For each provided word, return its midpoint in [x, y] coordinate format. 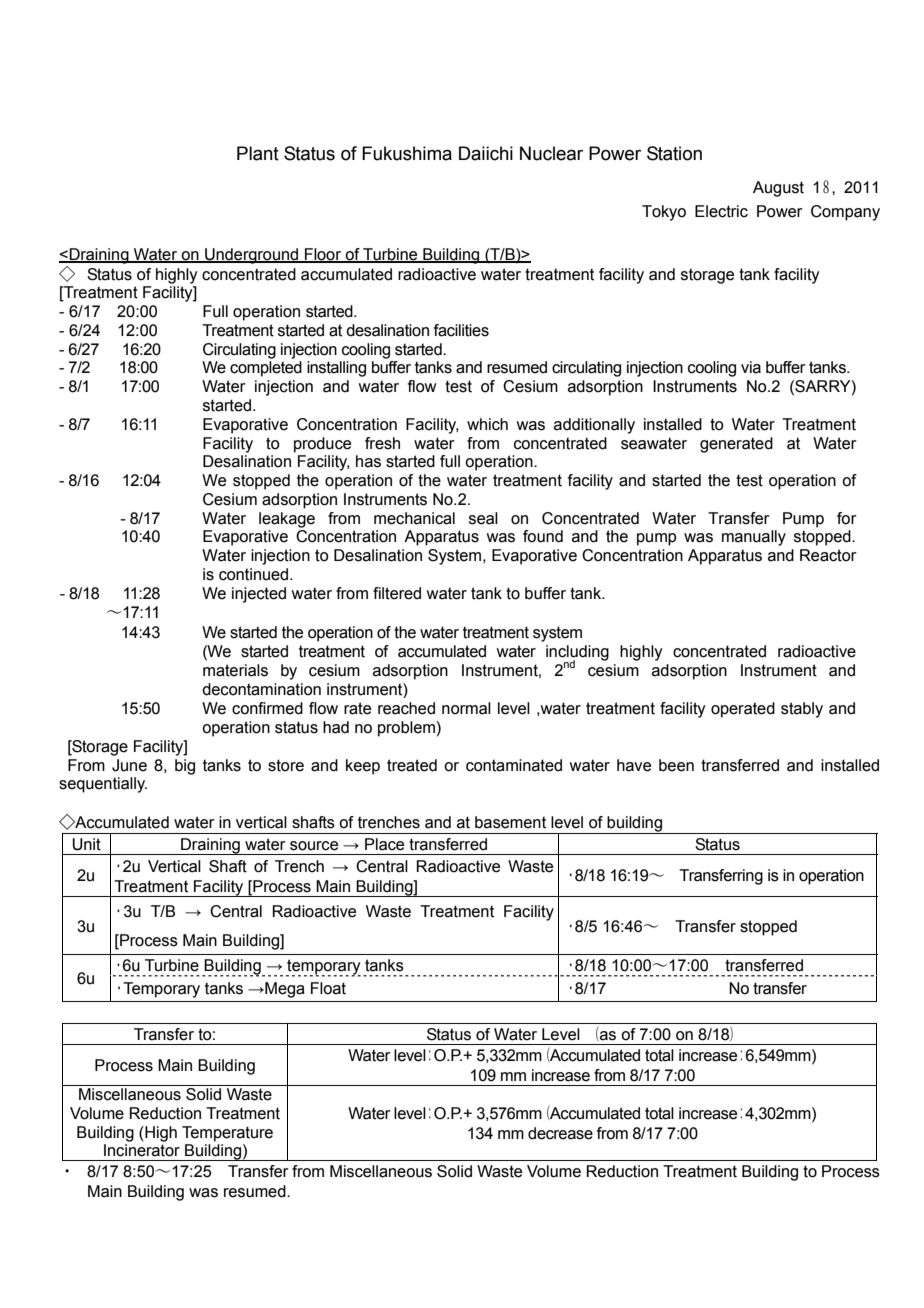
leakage [287, 520]
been [676, 765]
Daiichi [486, 153]
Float [328, 988]
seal [483, 518]
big [185, 767]
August [778, 189]
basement [510, 822]
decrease [560, 1133]
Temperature [227, 1134]
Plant [258, 153]
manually [754, 538]
